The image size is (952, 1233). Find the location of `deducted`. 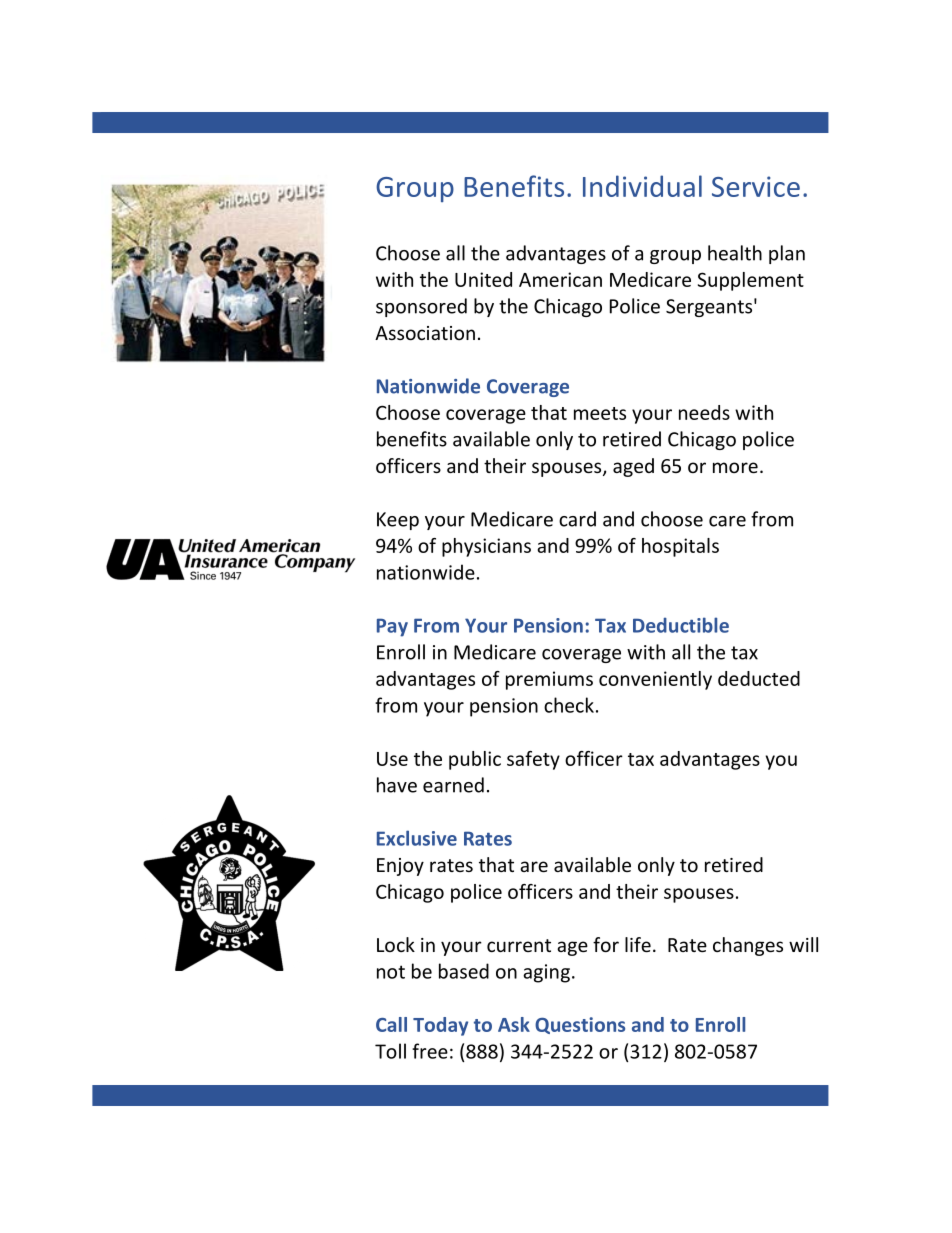

deducted is located at coordinates (759, 678).
